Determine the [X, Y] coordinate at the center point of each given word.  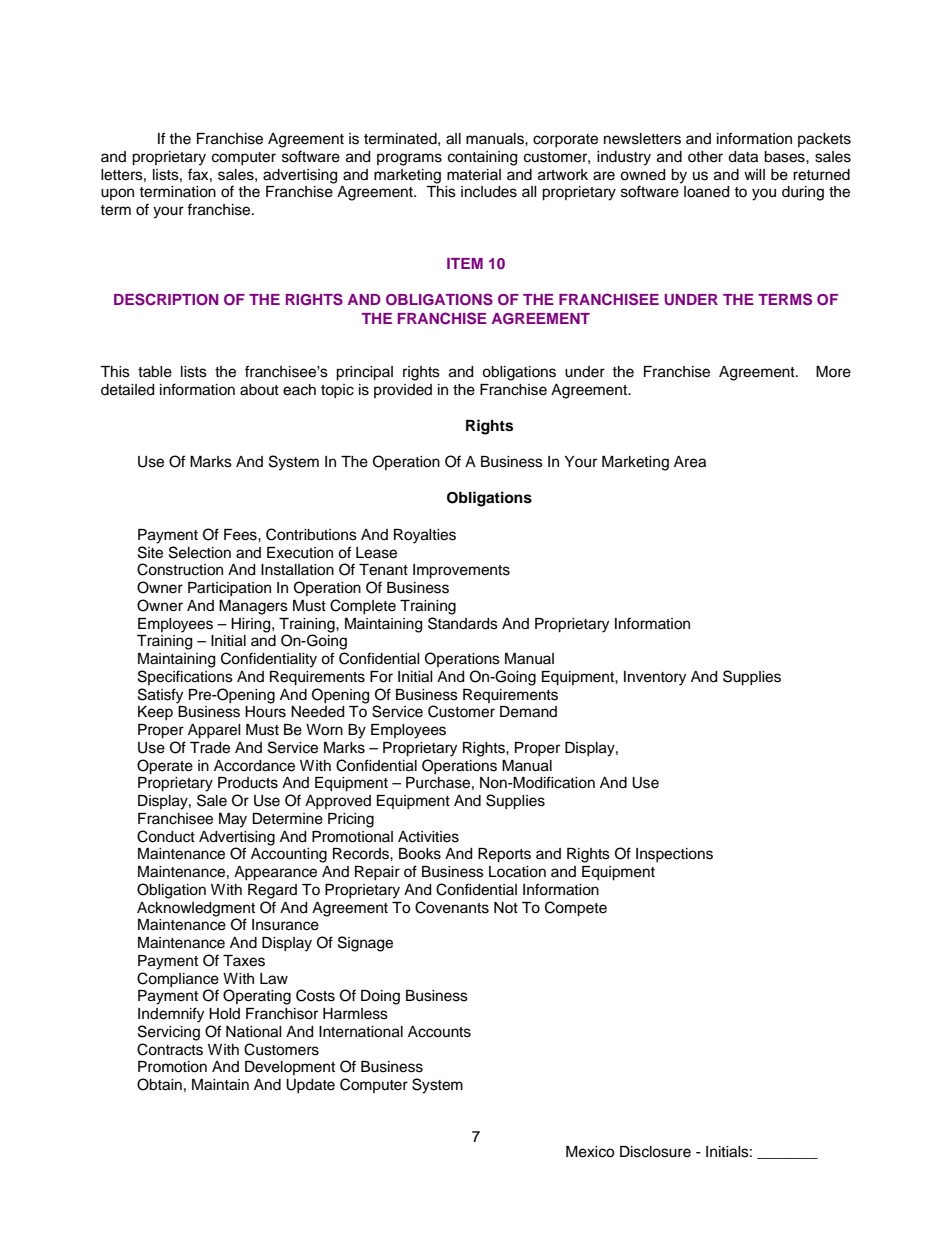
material [474, 175]
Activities [428, 837]
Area [690, 462]
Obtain [159, 1084]
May [233, 820]
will [754, 174]
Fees [241, 535]
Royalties [425, 536]
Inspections [674, 855]
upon [117, 194]
